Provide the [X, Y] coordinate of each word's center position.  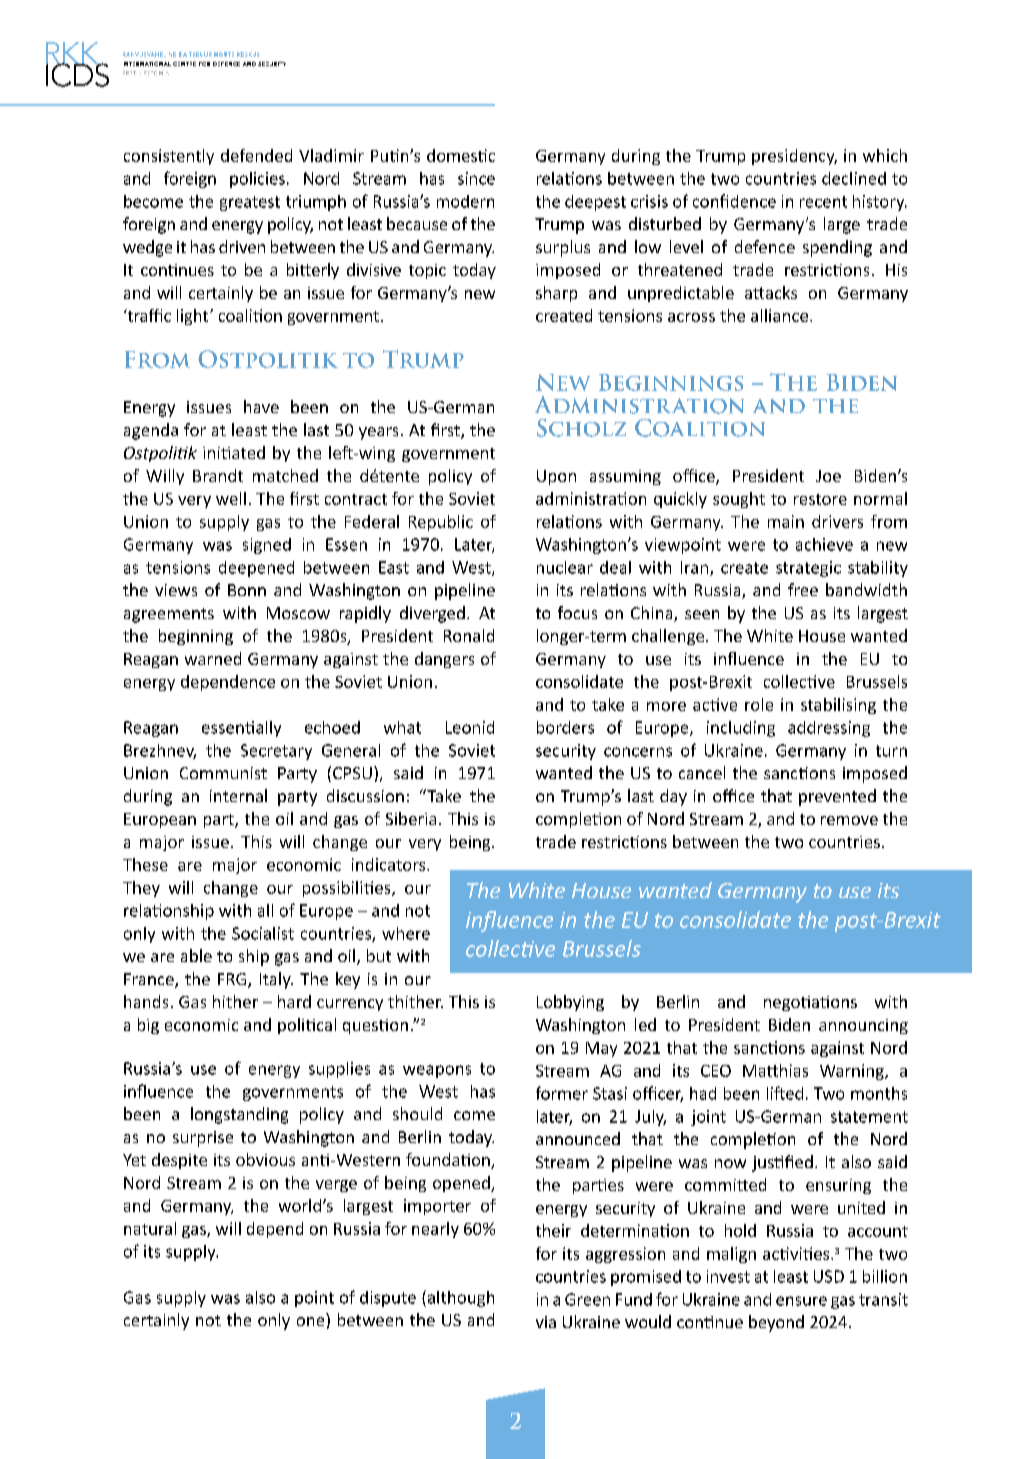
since [476, 178]
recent [823, 202]
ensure [801, 1301]
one [310, 1321]
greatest [250, 203]
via [546, 1322]
